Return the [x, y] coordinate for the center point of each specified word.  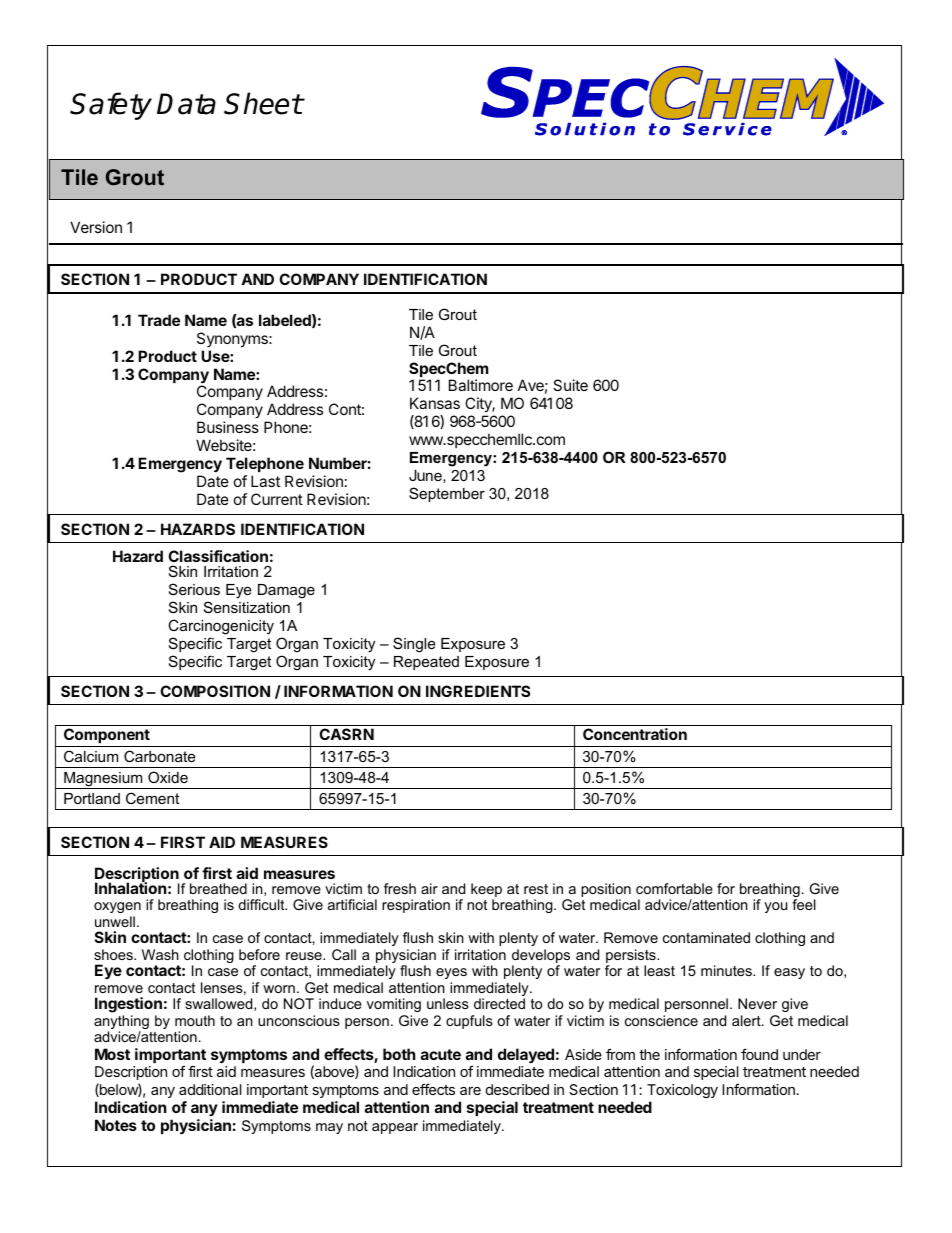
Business [228, 427]
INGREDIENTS [478, 691]
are [470, 1091]
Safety [111, 106]
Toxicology [682, 1091]
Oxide [168, 777]
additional [210, 1089]
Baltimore [481, 385]
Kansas [435, 403]
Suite [570, 385]
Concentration [635, 734]
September [447, 494]
